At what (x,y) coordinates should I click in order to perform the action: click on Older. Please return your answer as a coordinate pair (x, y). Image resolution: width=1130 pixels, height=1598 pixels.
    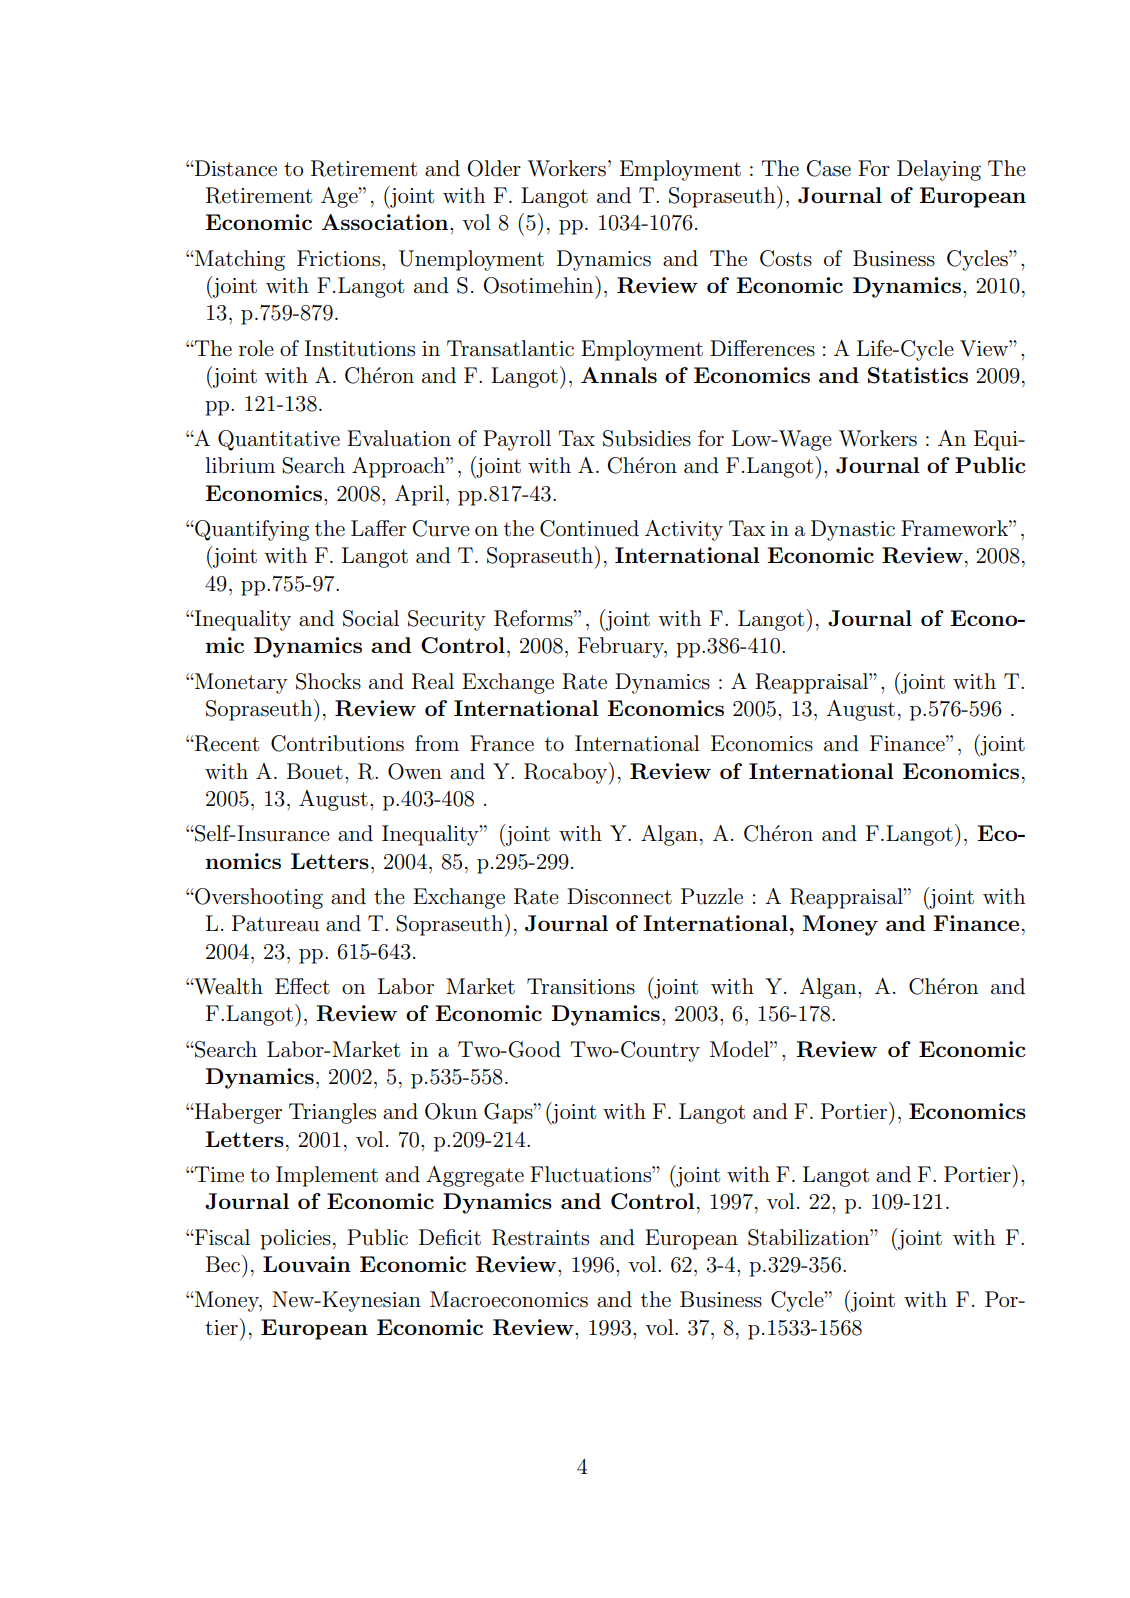
    Looking at the image, I should click on (494, 168).
